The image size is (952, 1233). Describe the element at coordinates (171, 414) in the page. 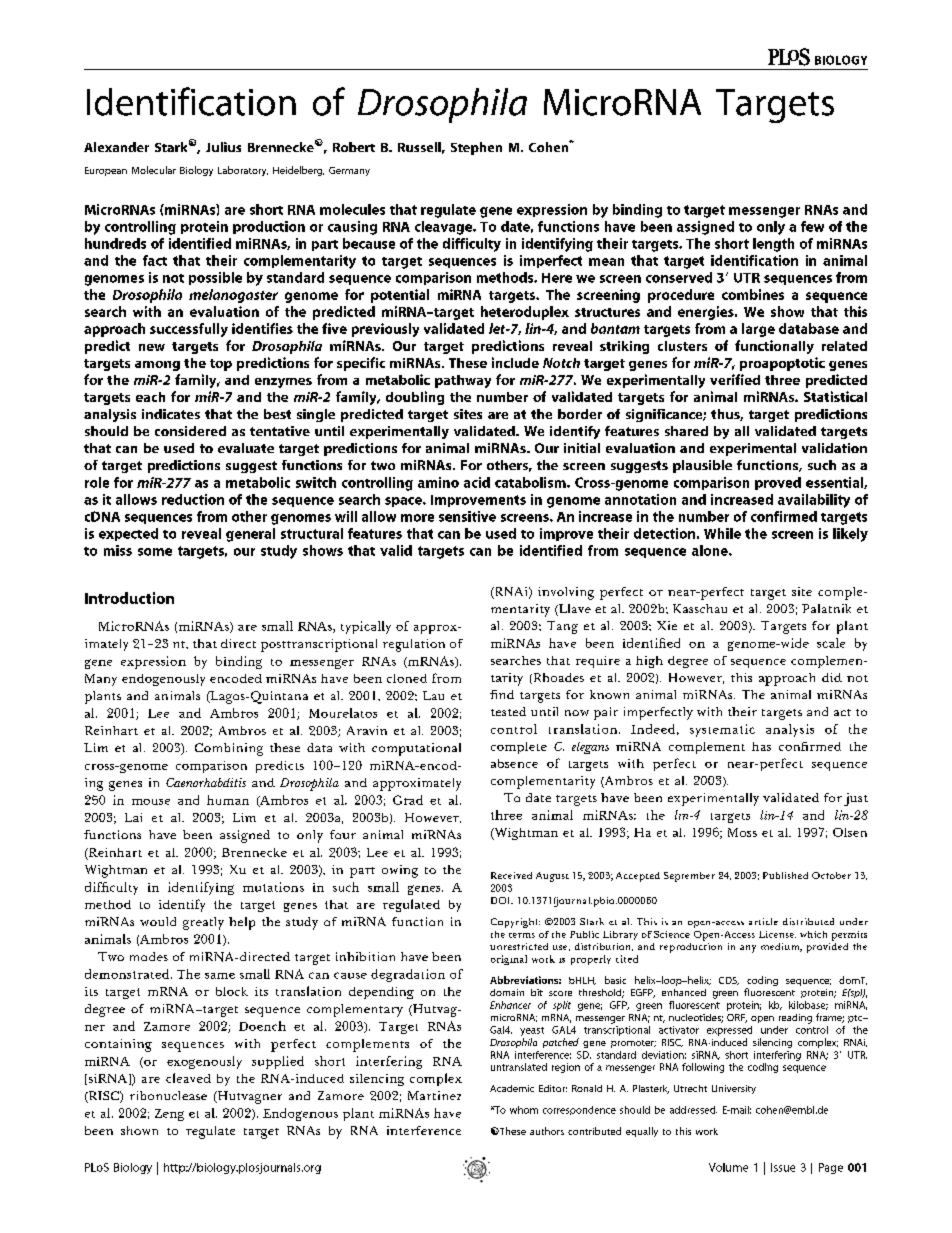

I see `indicates` at that location.
